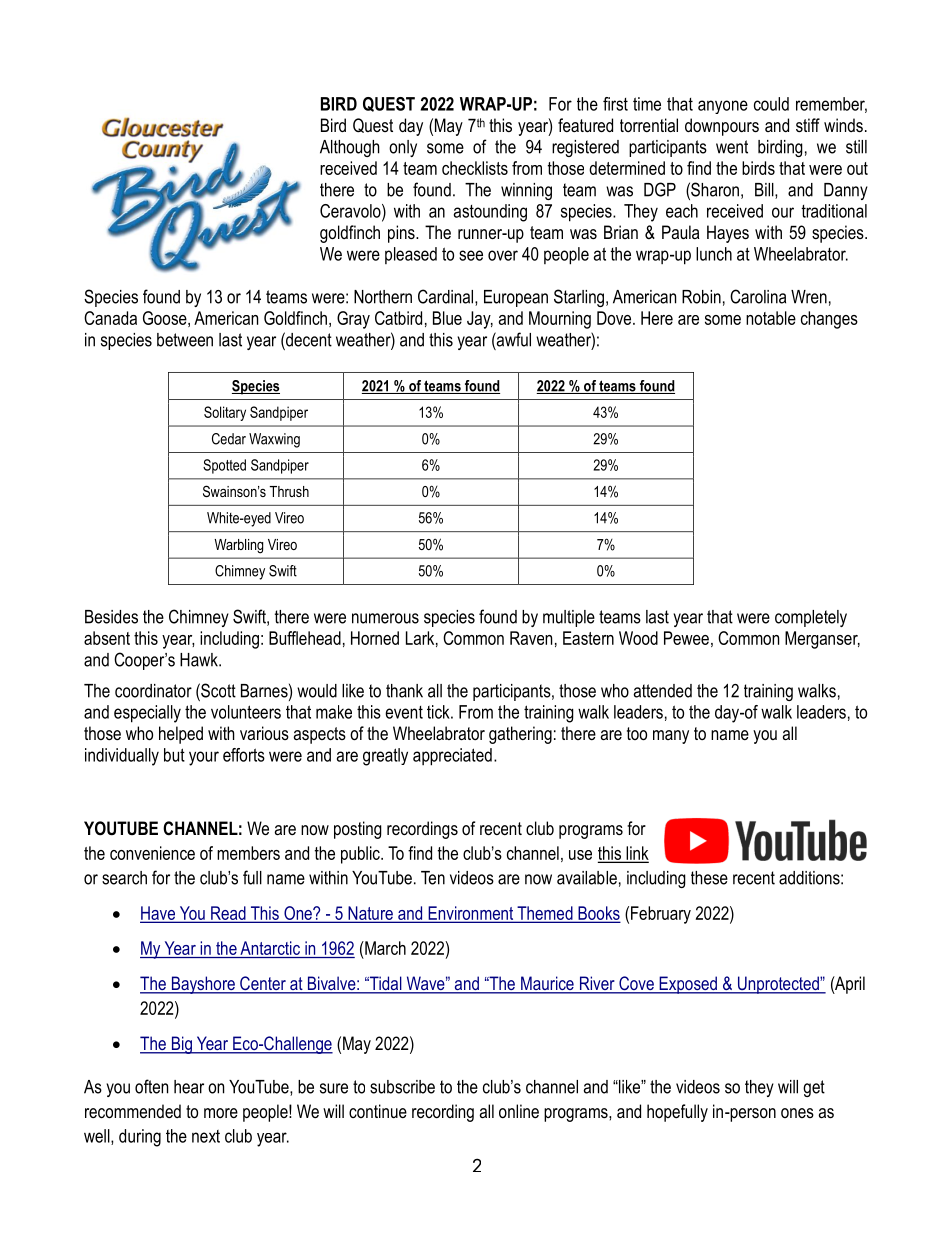  Describe the element at coordinates (471, 914) in the screenshot. I see `Environment` at that location.
